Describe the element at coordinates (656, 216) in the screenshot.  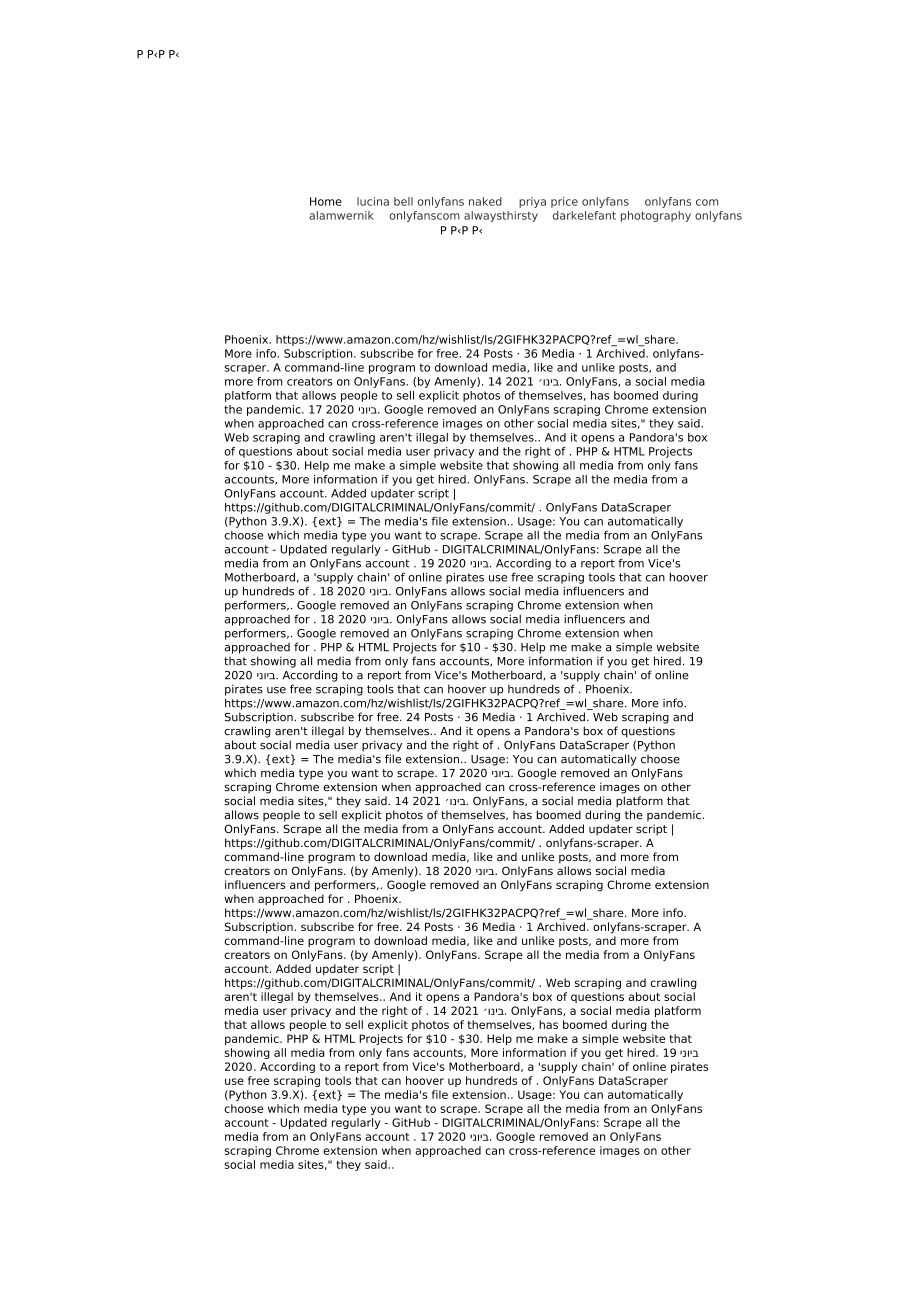
I see `photography` at that location.
